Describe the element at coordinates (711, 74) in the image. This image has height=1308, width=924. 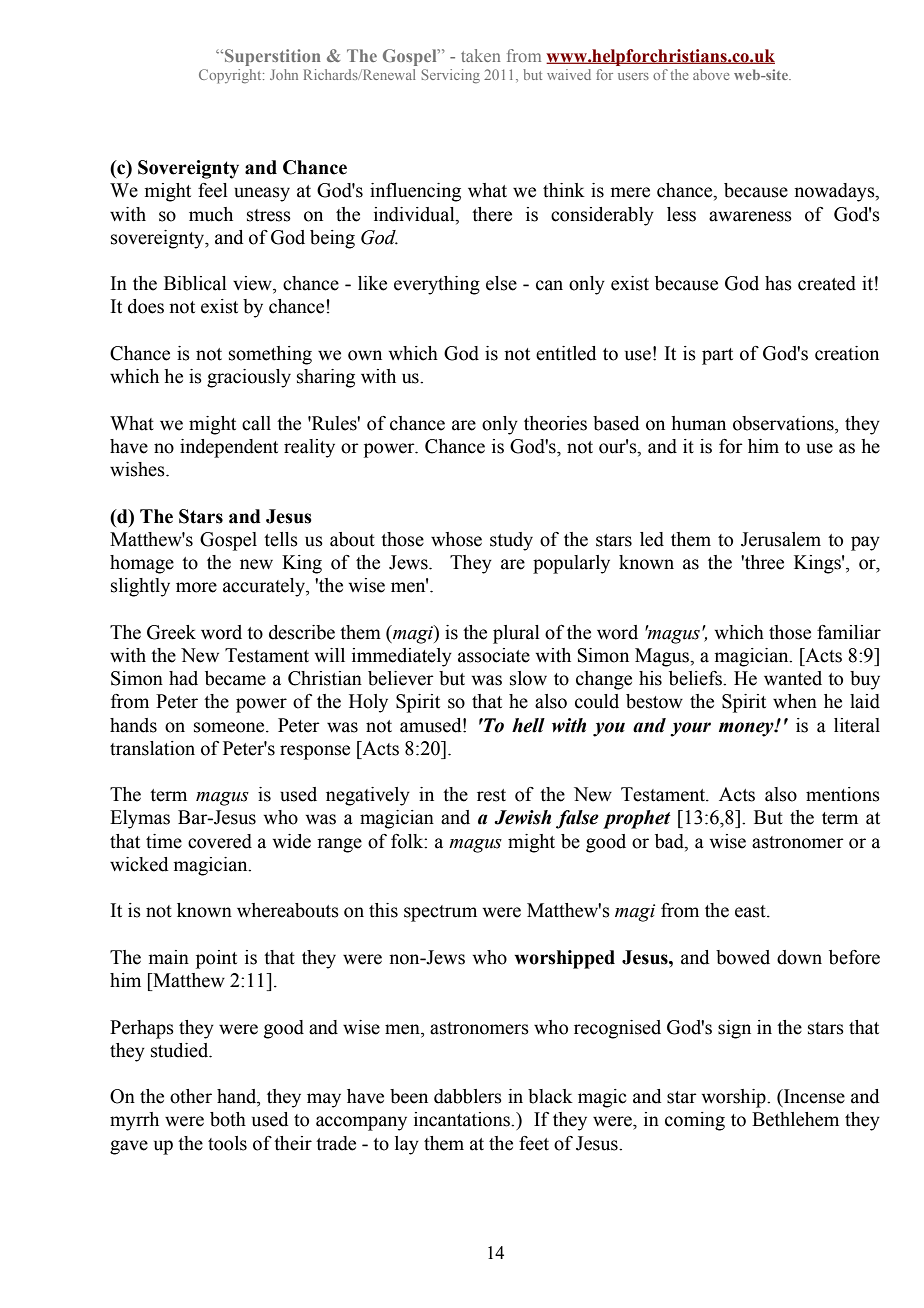
I see `above` at that location.
